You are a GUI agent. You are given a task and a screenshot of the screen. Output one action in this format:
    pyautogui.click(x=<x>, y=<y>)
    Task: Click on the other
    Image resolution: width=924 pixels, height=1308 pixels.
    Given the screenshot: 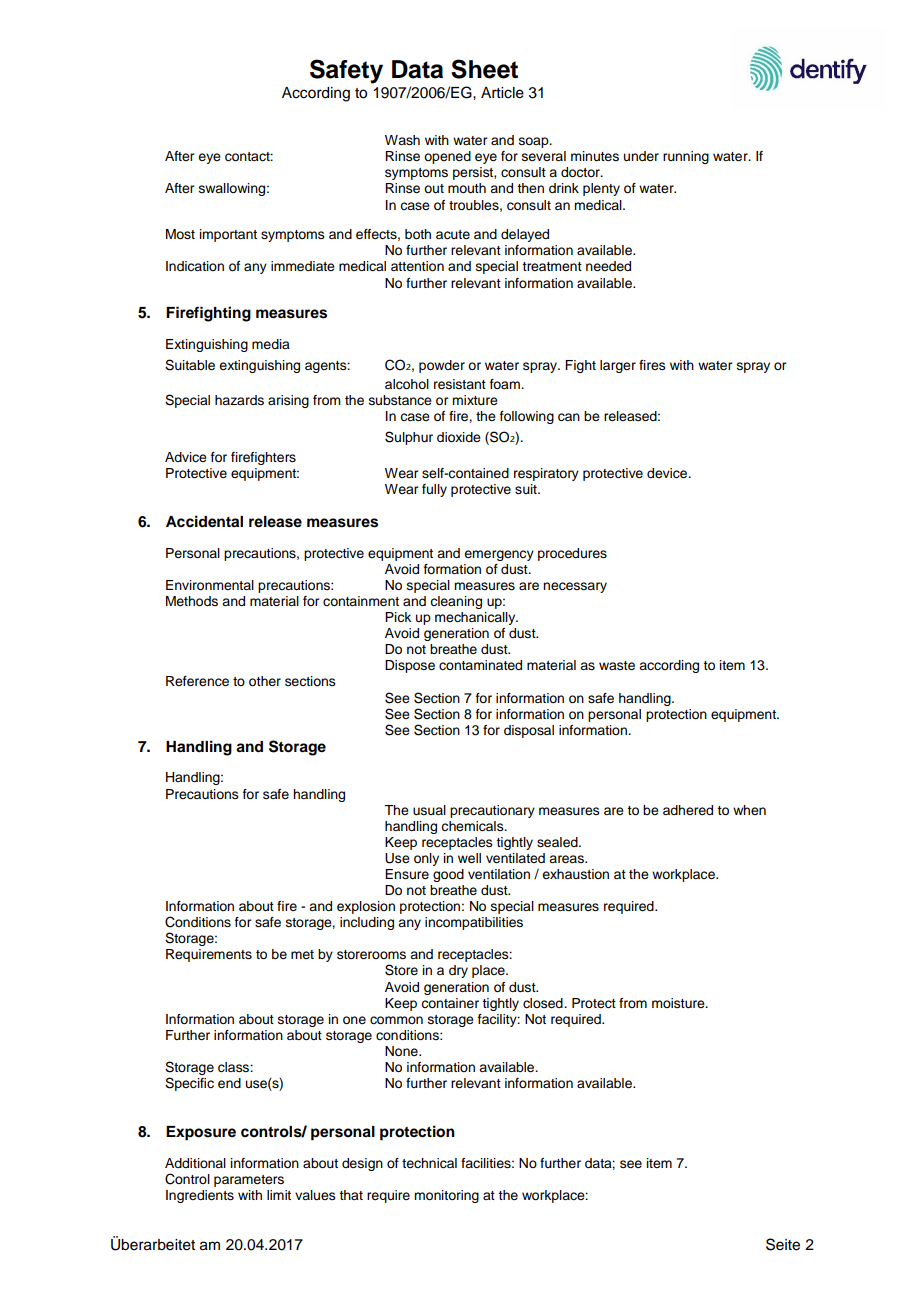 What is the action you would take?
    pyautogui.click(x=265, y=681)
